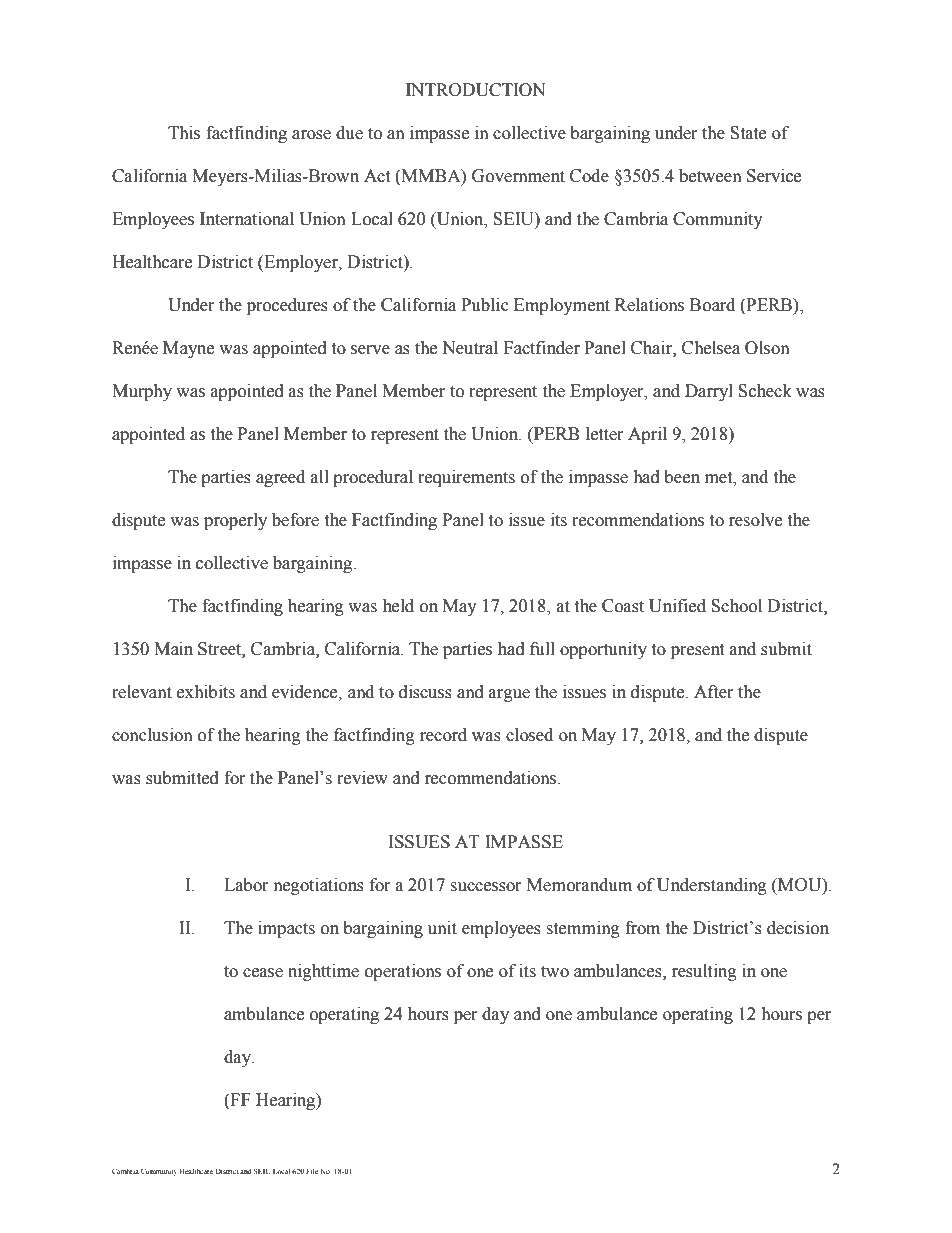  Describe the element at coordinates (173, 649) in the screenshot. I see `Main` at that location.
